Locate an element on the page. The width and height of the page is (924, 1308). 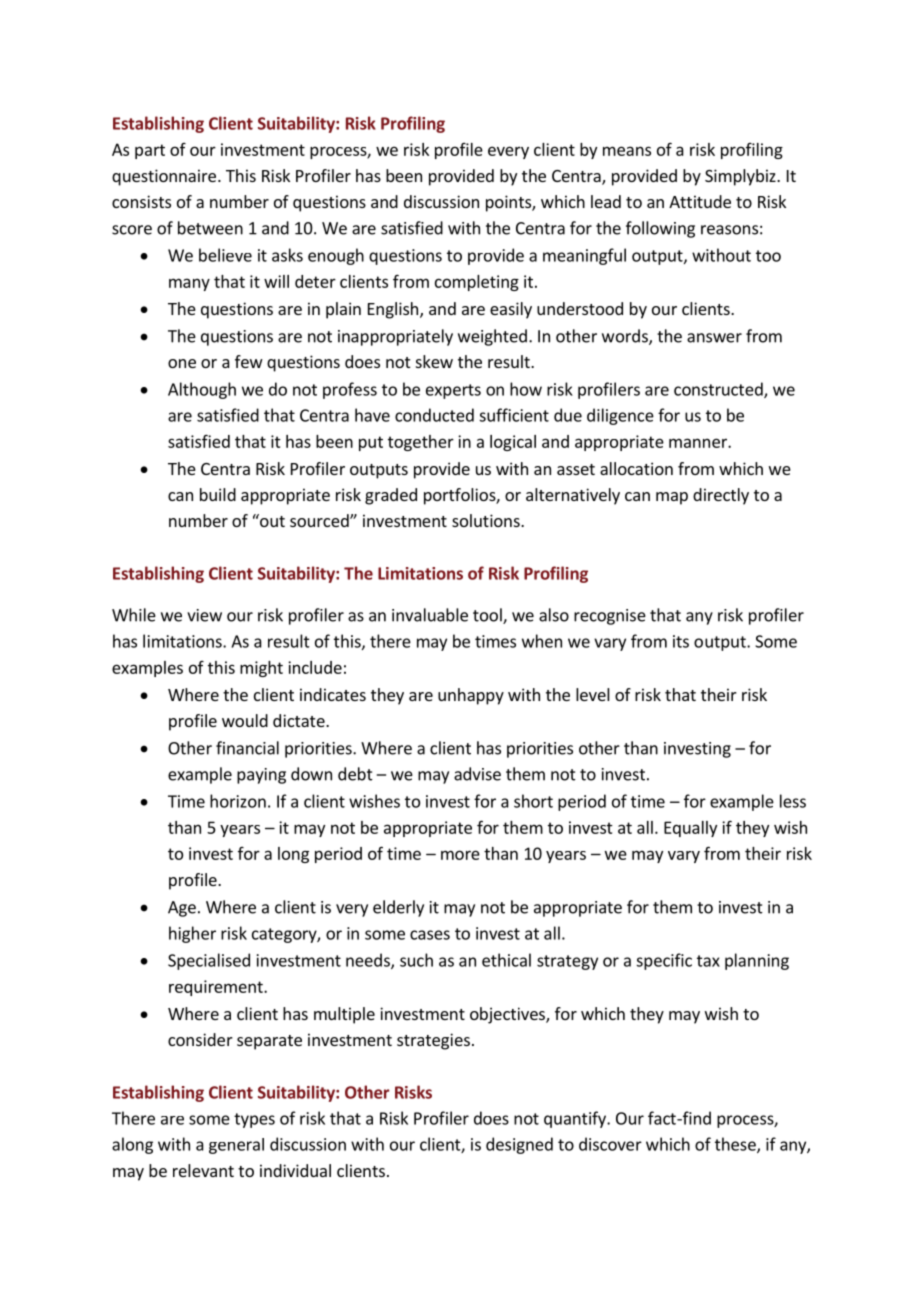
questionnaire is located at coordinates (164, 177).
